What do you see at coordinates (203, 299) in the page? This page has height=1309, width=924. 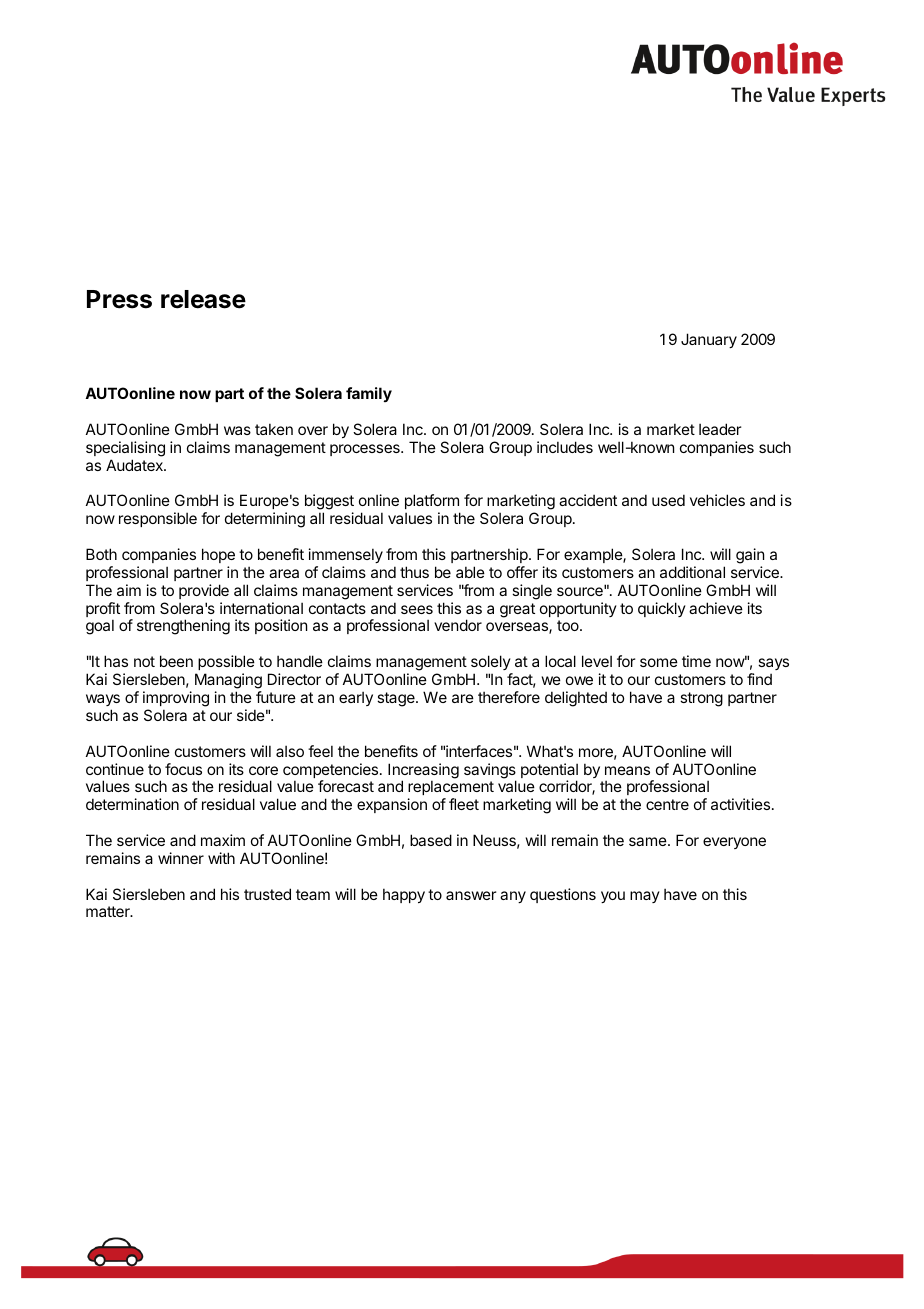 I see `release` at bounding box center [203, 299].
